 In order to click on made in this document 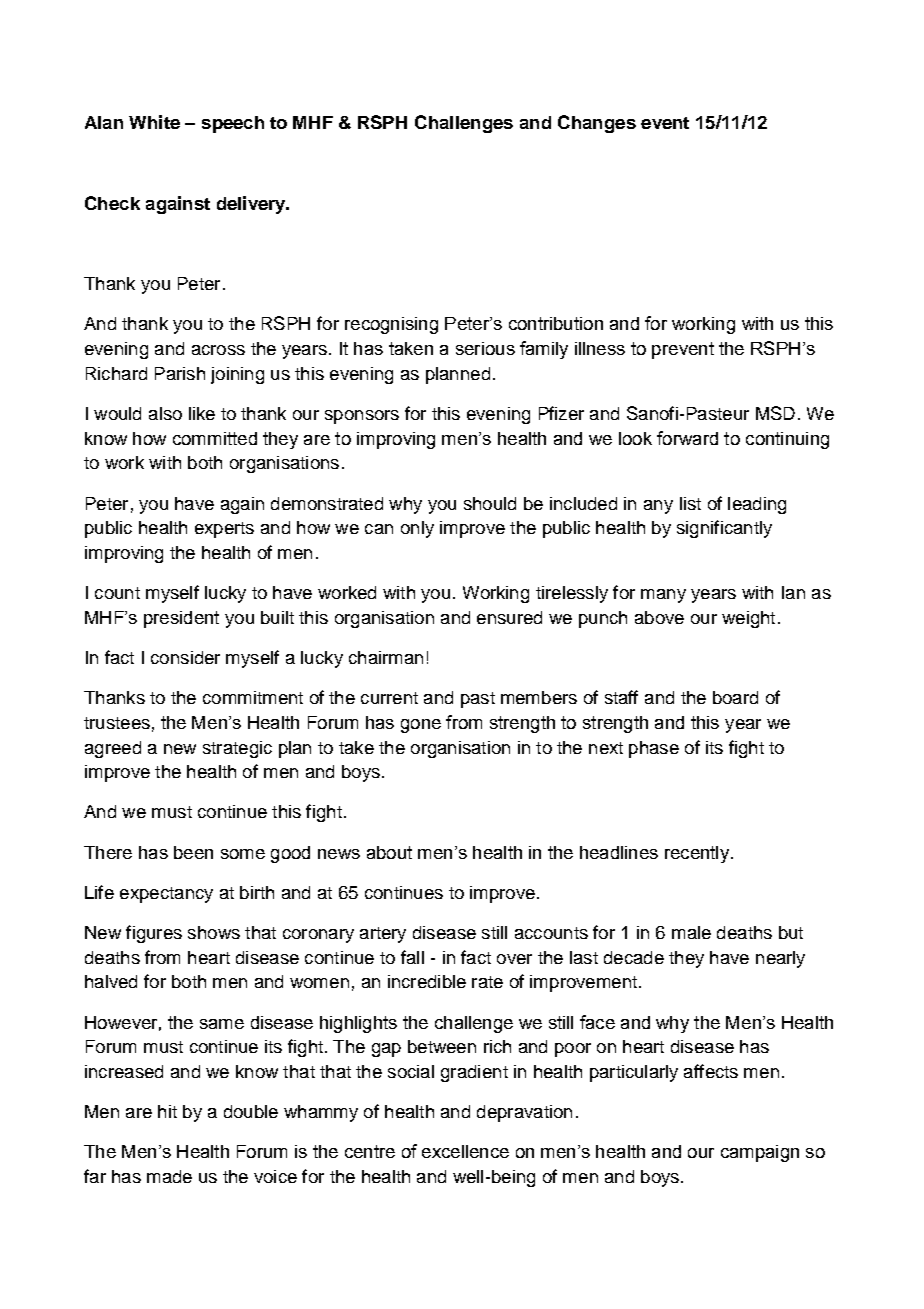, I will do `click(169, 1176)`.
